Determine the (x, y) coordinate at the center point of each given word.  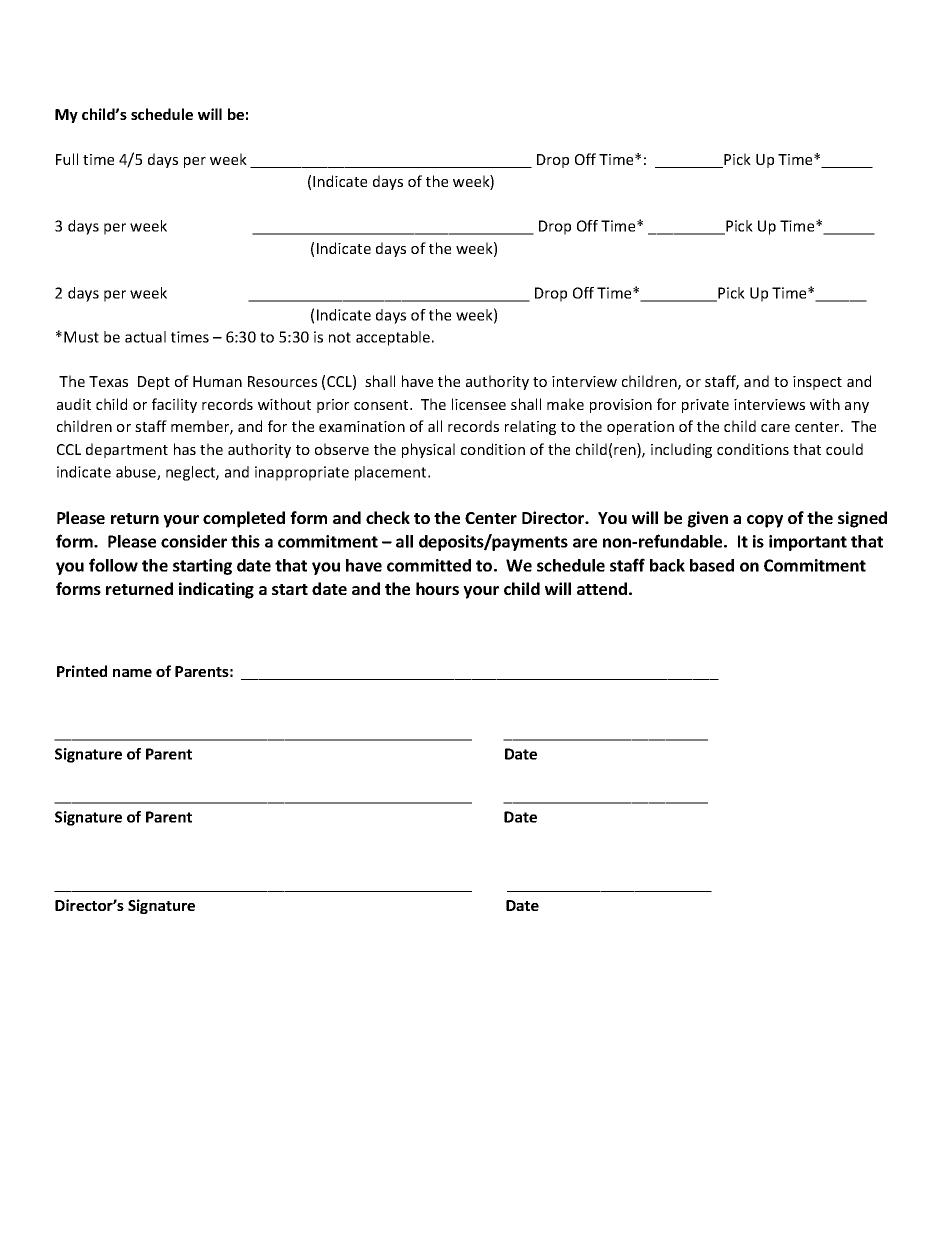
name (132, 673)
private (705, 406)
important (808, 543)
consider (194, 541)
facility (174, 405)
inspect (817, 383)
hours (437, 588)
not (340, 337)
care (775, 428)
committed (429, 565)
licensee (479, 404)
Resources (282, 381)
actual (145, 337)
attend (602, 588)
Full (67, 159)
